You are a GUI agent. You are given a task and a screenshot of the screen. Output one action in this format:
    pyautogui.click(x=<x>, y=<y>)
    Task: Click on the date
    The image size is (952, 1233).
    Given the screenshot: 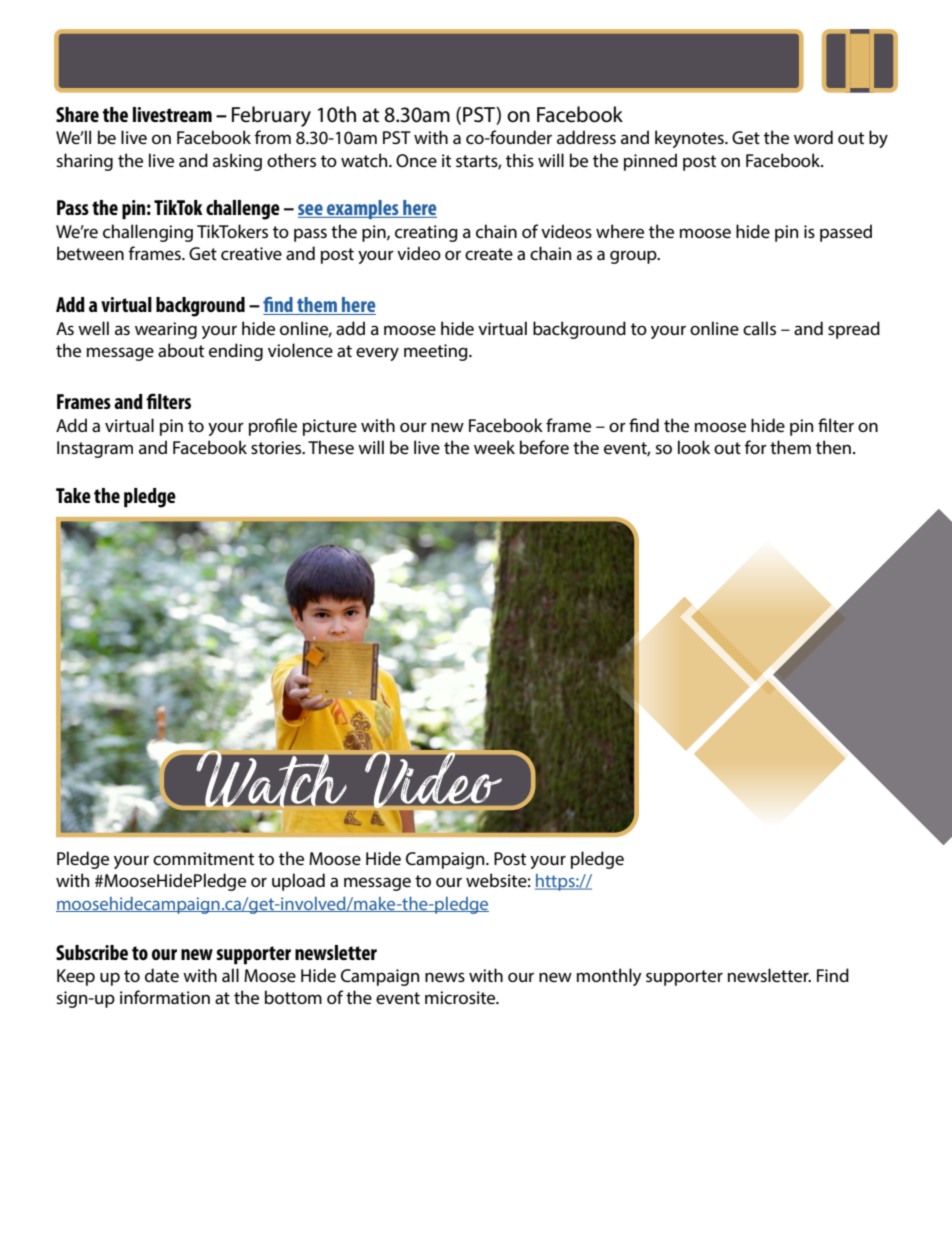 What is the action you would take?
    pyautogui.click(x=162, y=975)
